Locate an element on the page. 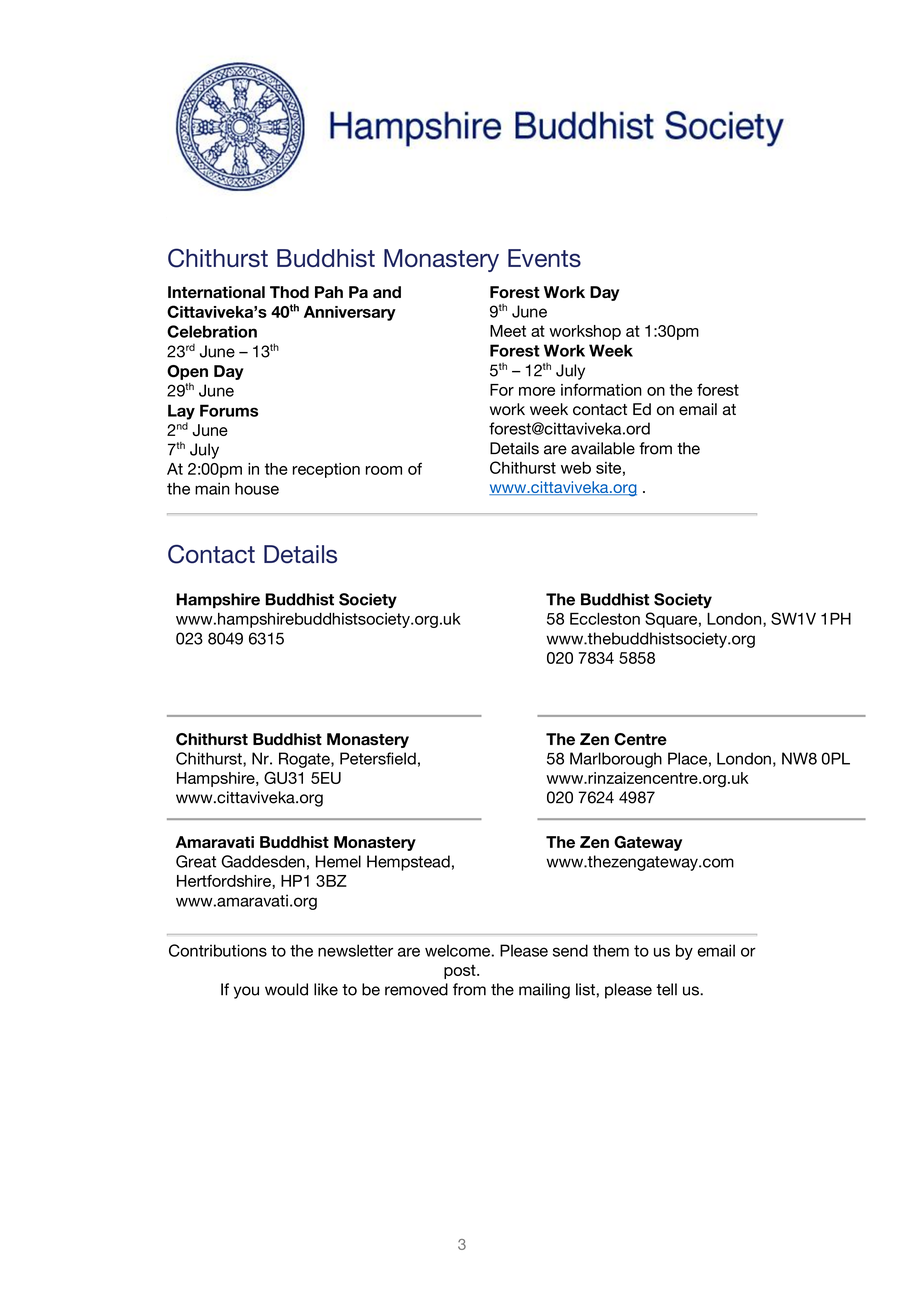  house is located at coordinates (257, 488).
